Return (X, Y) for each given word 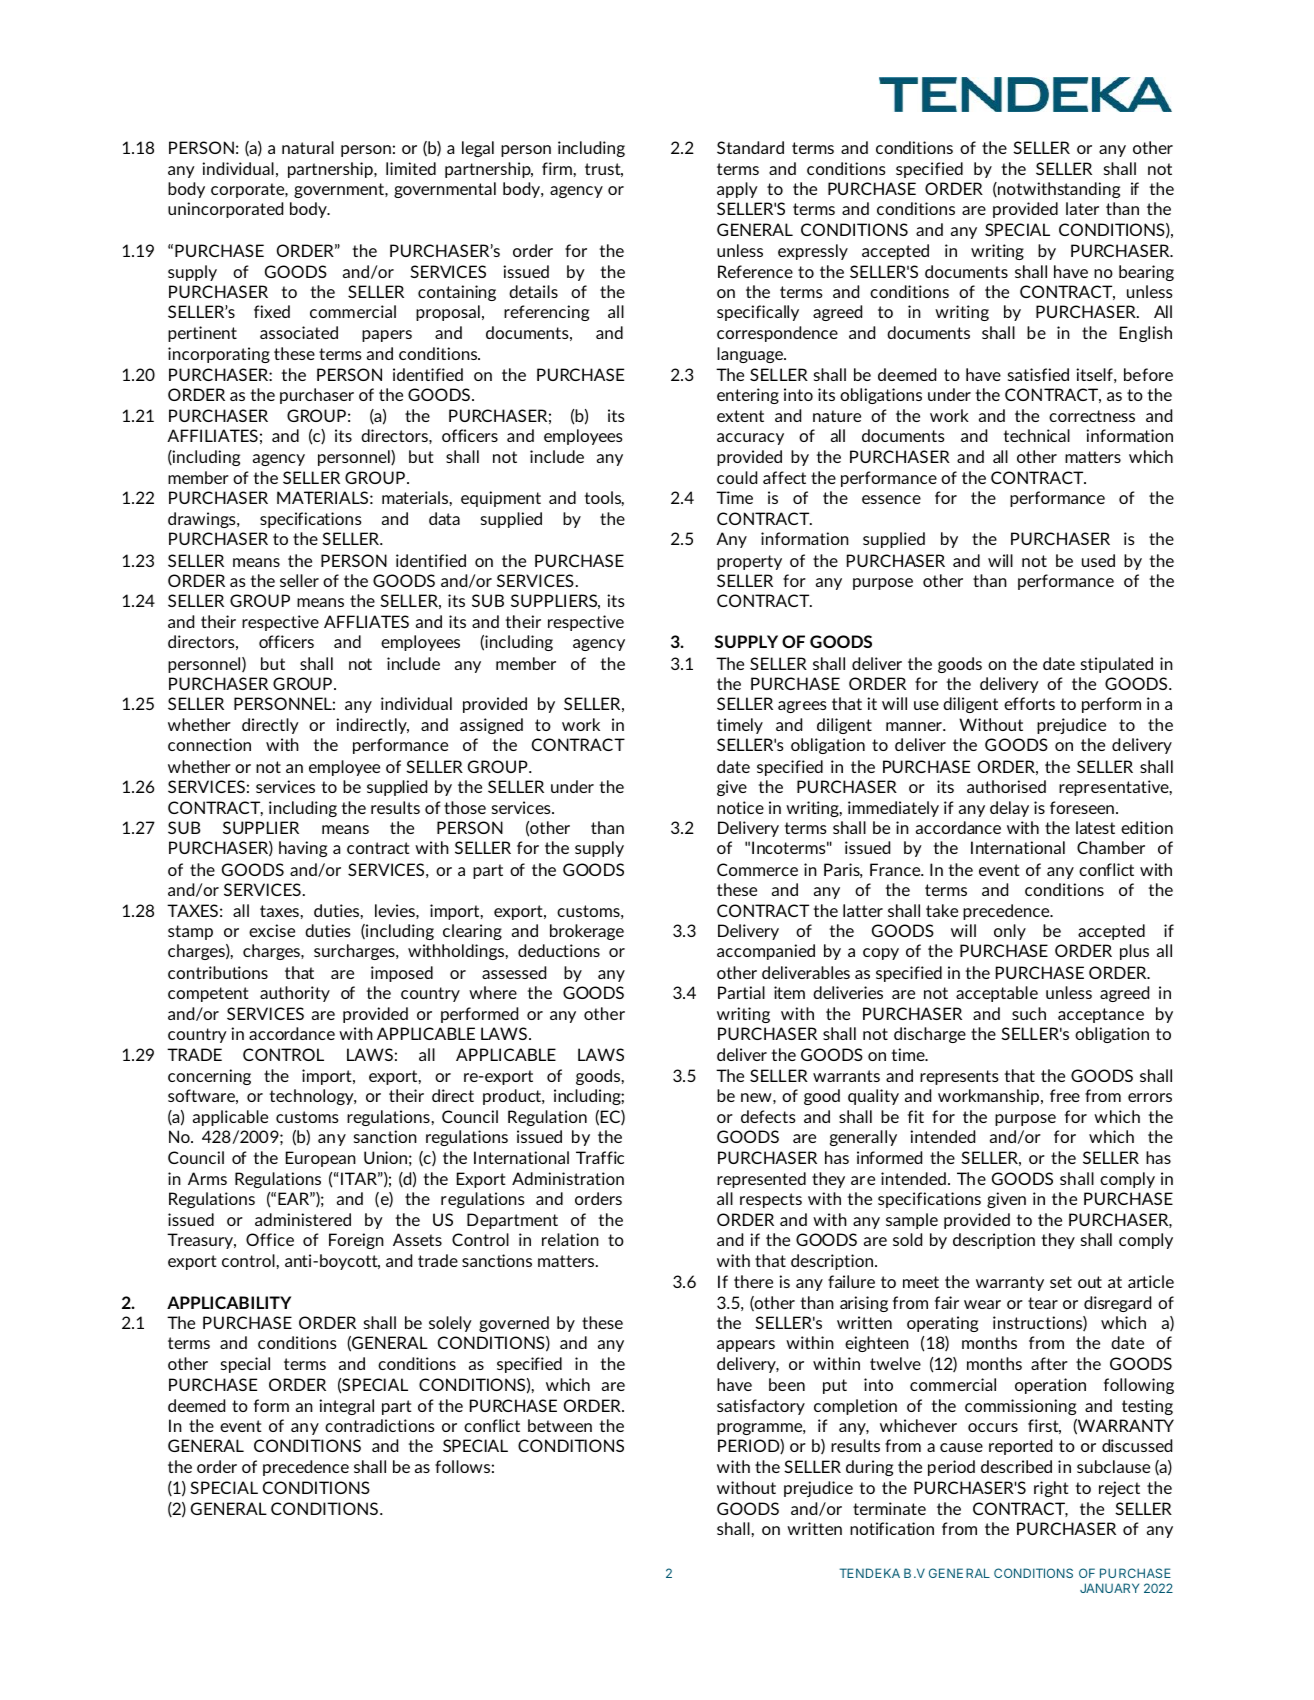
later (1082, 208)
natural (308, 147)
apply (737, 190)
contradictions (380, 1425)
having (303, 849)
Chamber (1111, 847)
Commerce (757, 869)
